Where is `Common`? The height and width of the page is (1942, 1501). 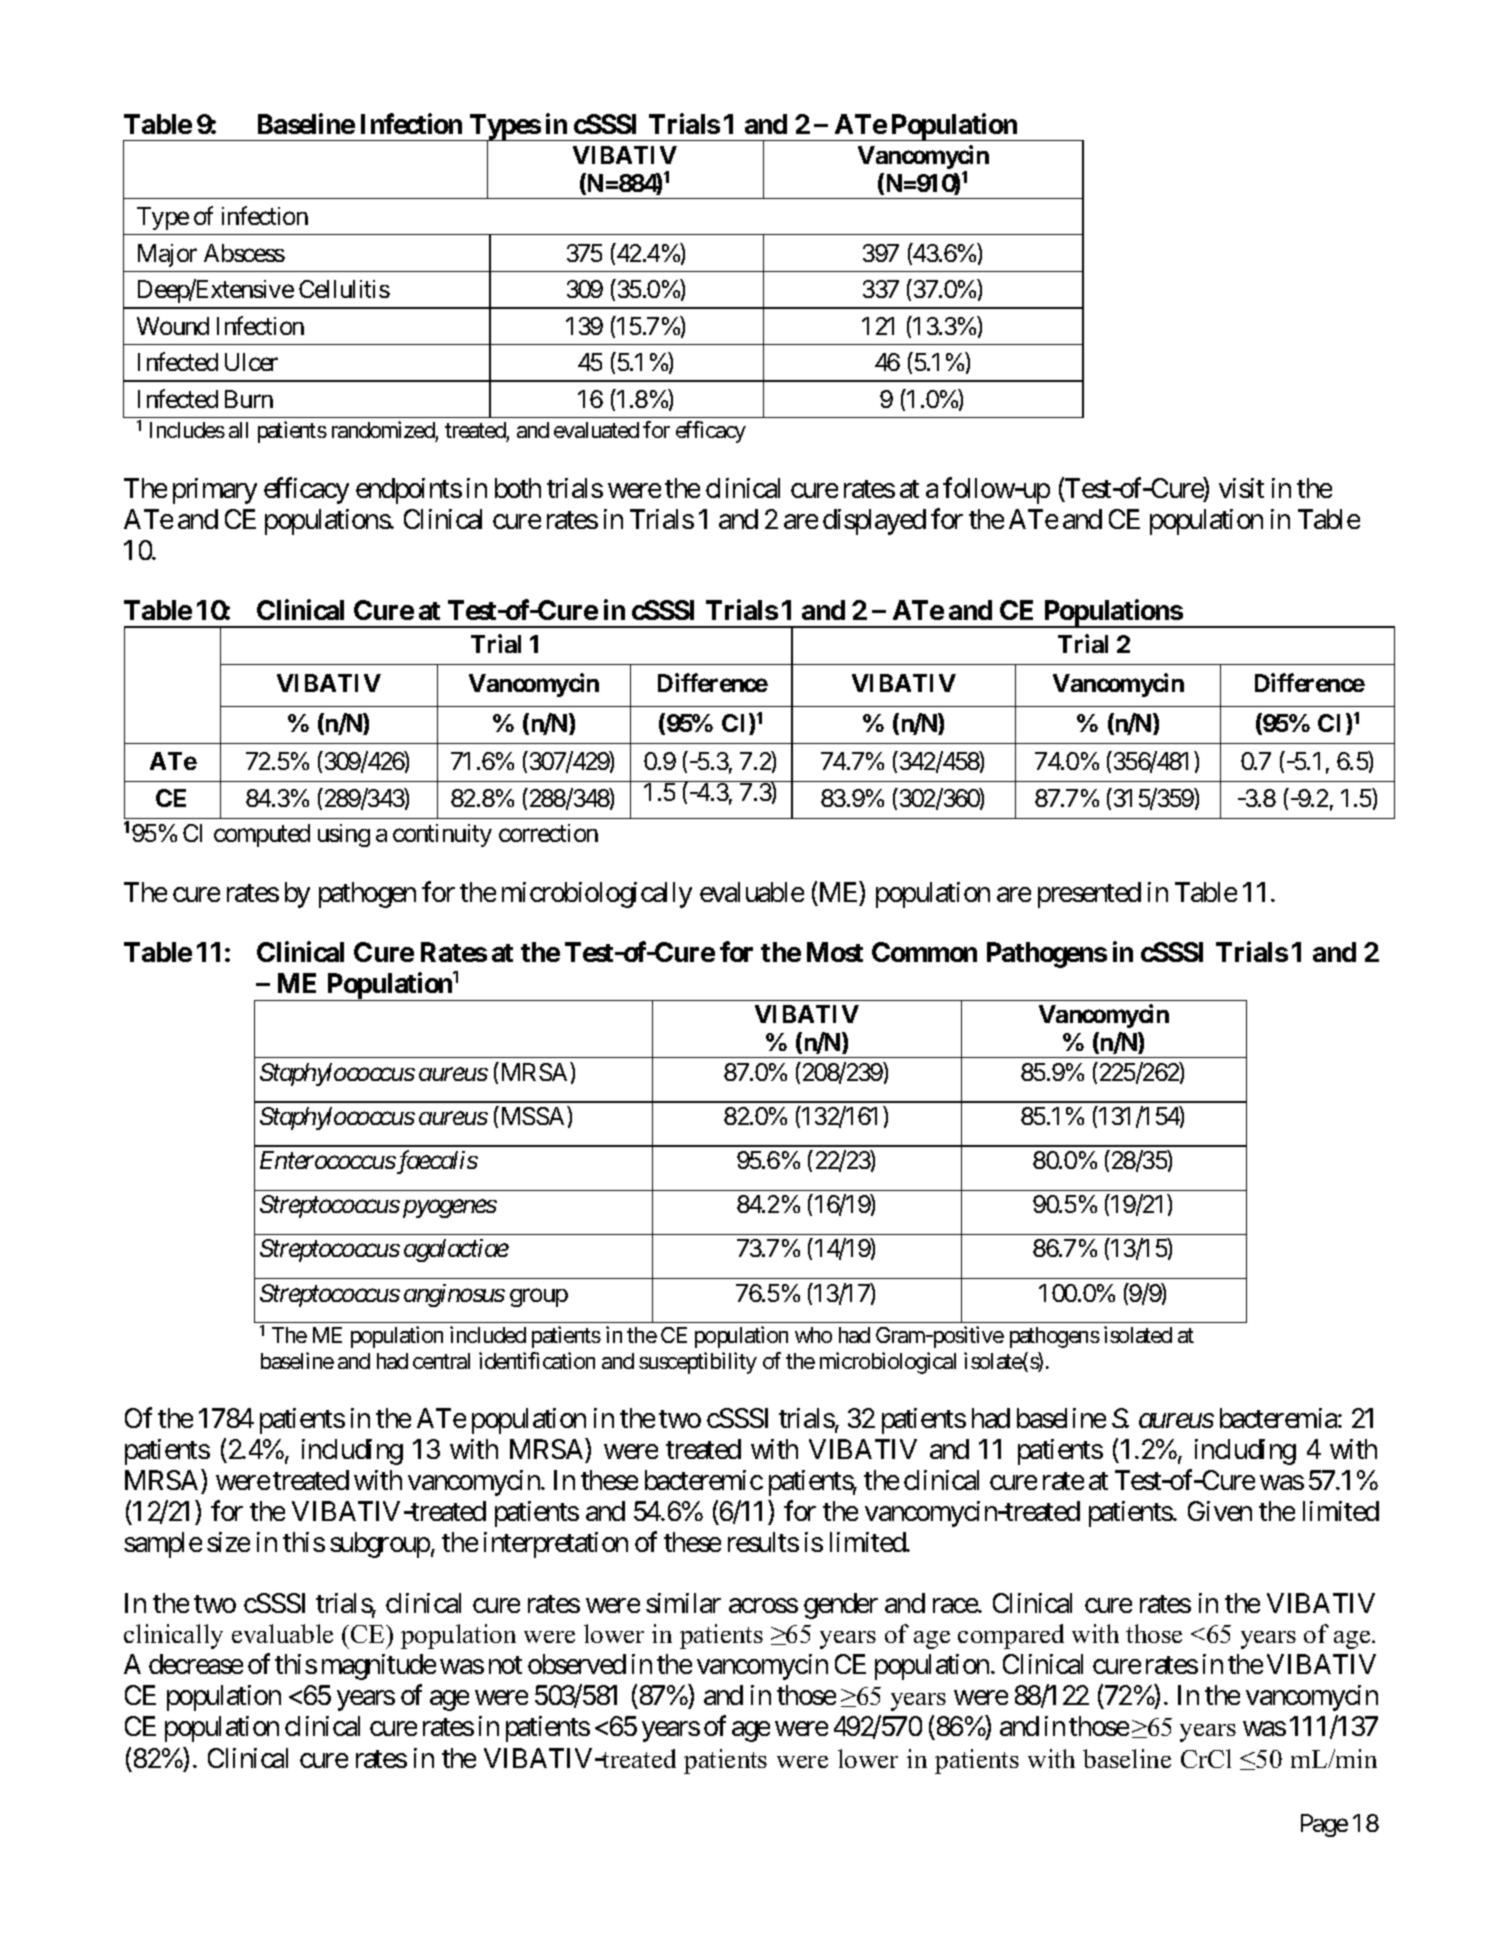
Common is located at coordinates (924, 952).
